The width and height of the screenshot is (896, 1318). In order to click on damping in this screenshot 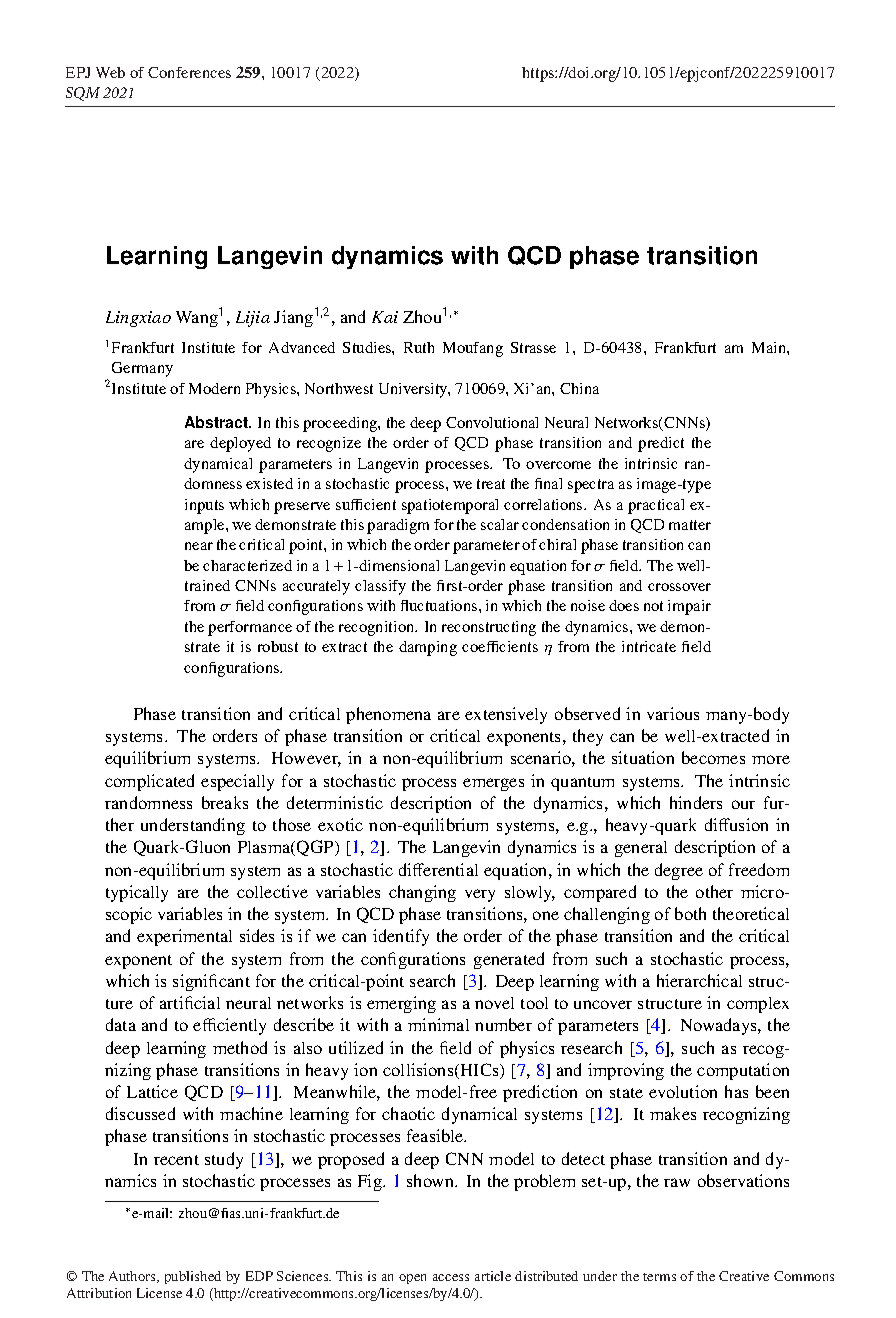, I will do `click(428, 648)`.
